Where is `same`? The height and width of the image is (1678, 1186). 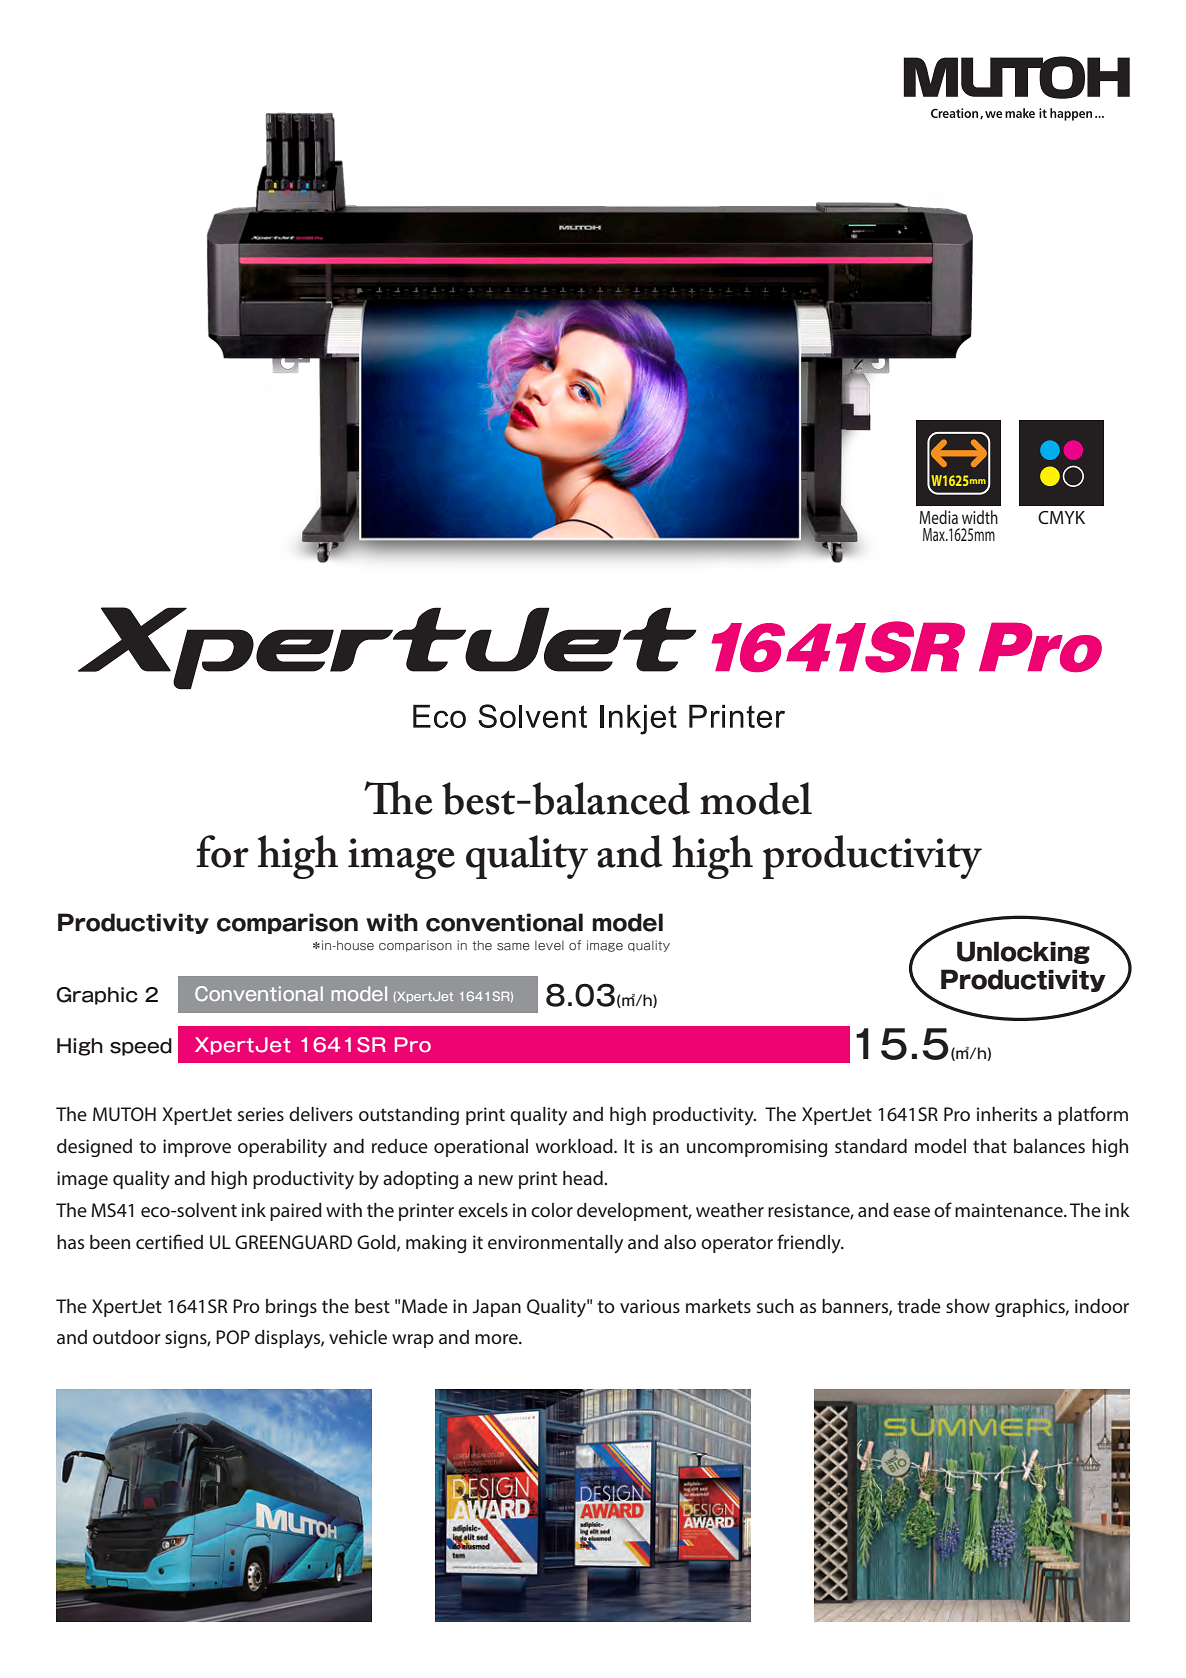
same is located at coordinates (513, 947).
